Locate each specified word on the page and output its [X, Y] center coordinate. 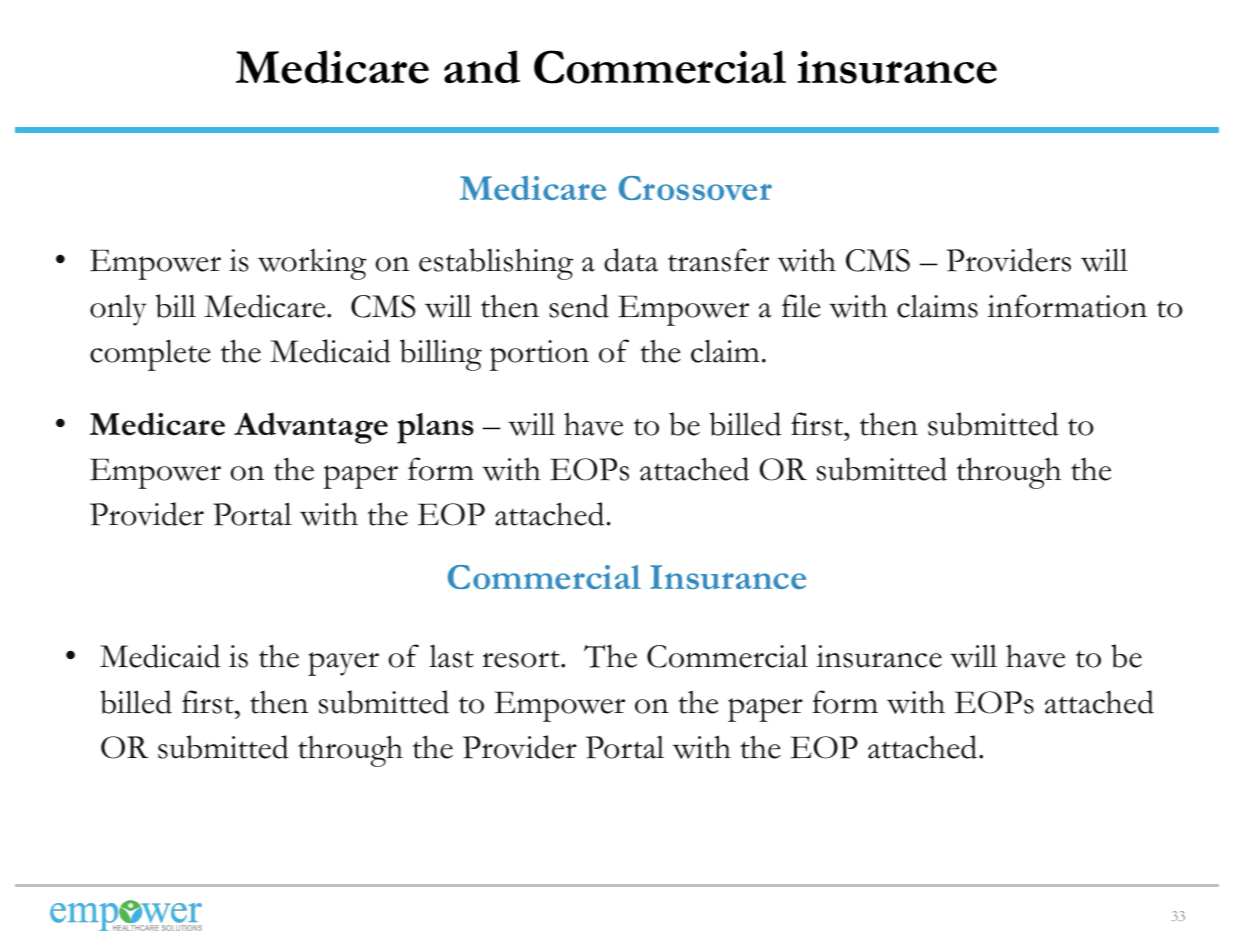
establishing [496, 264]
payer [343, 664]
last [451, 656]
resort [522, 659]
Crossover [695, 188]
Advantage [311, 428]
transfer [718, 260]
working [312, 264]
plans [435, 428]
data [631, 260]
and [482, 67]
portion [539, 355]
